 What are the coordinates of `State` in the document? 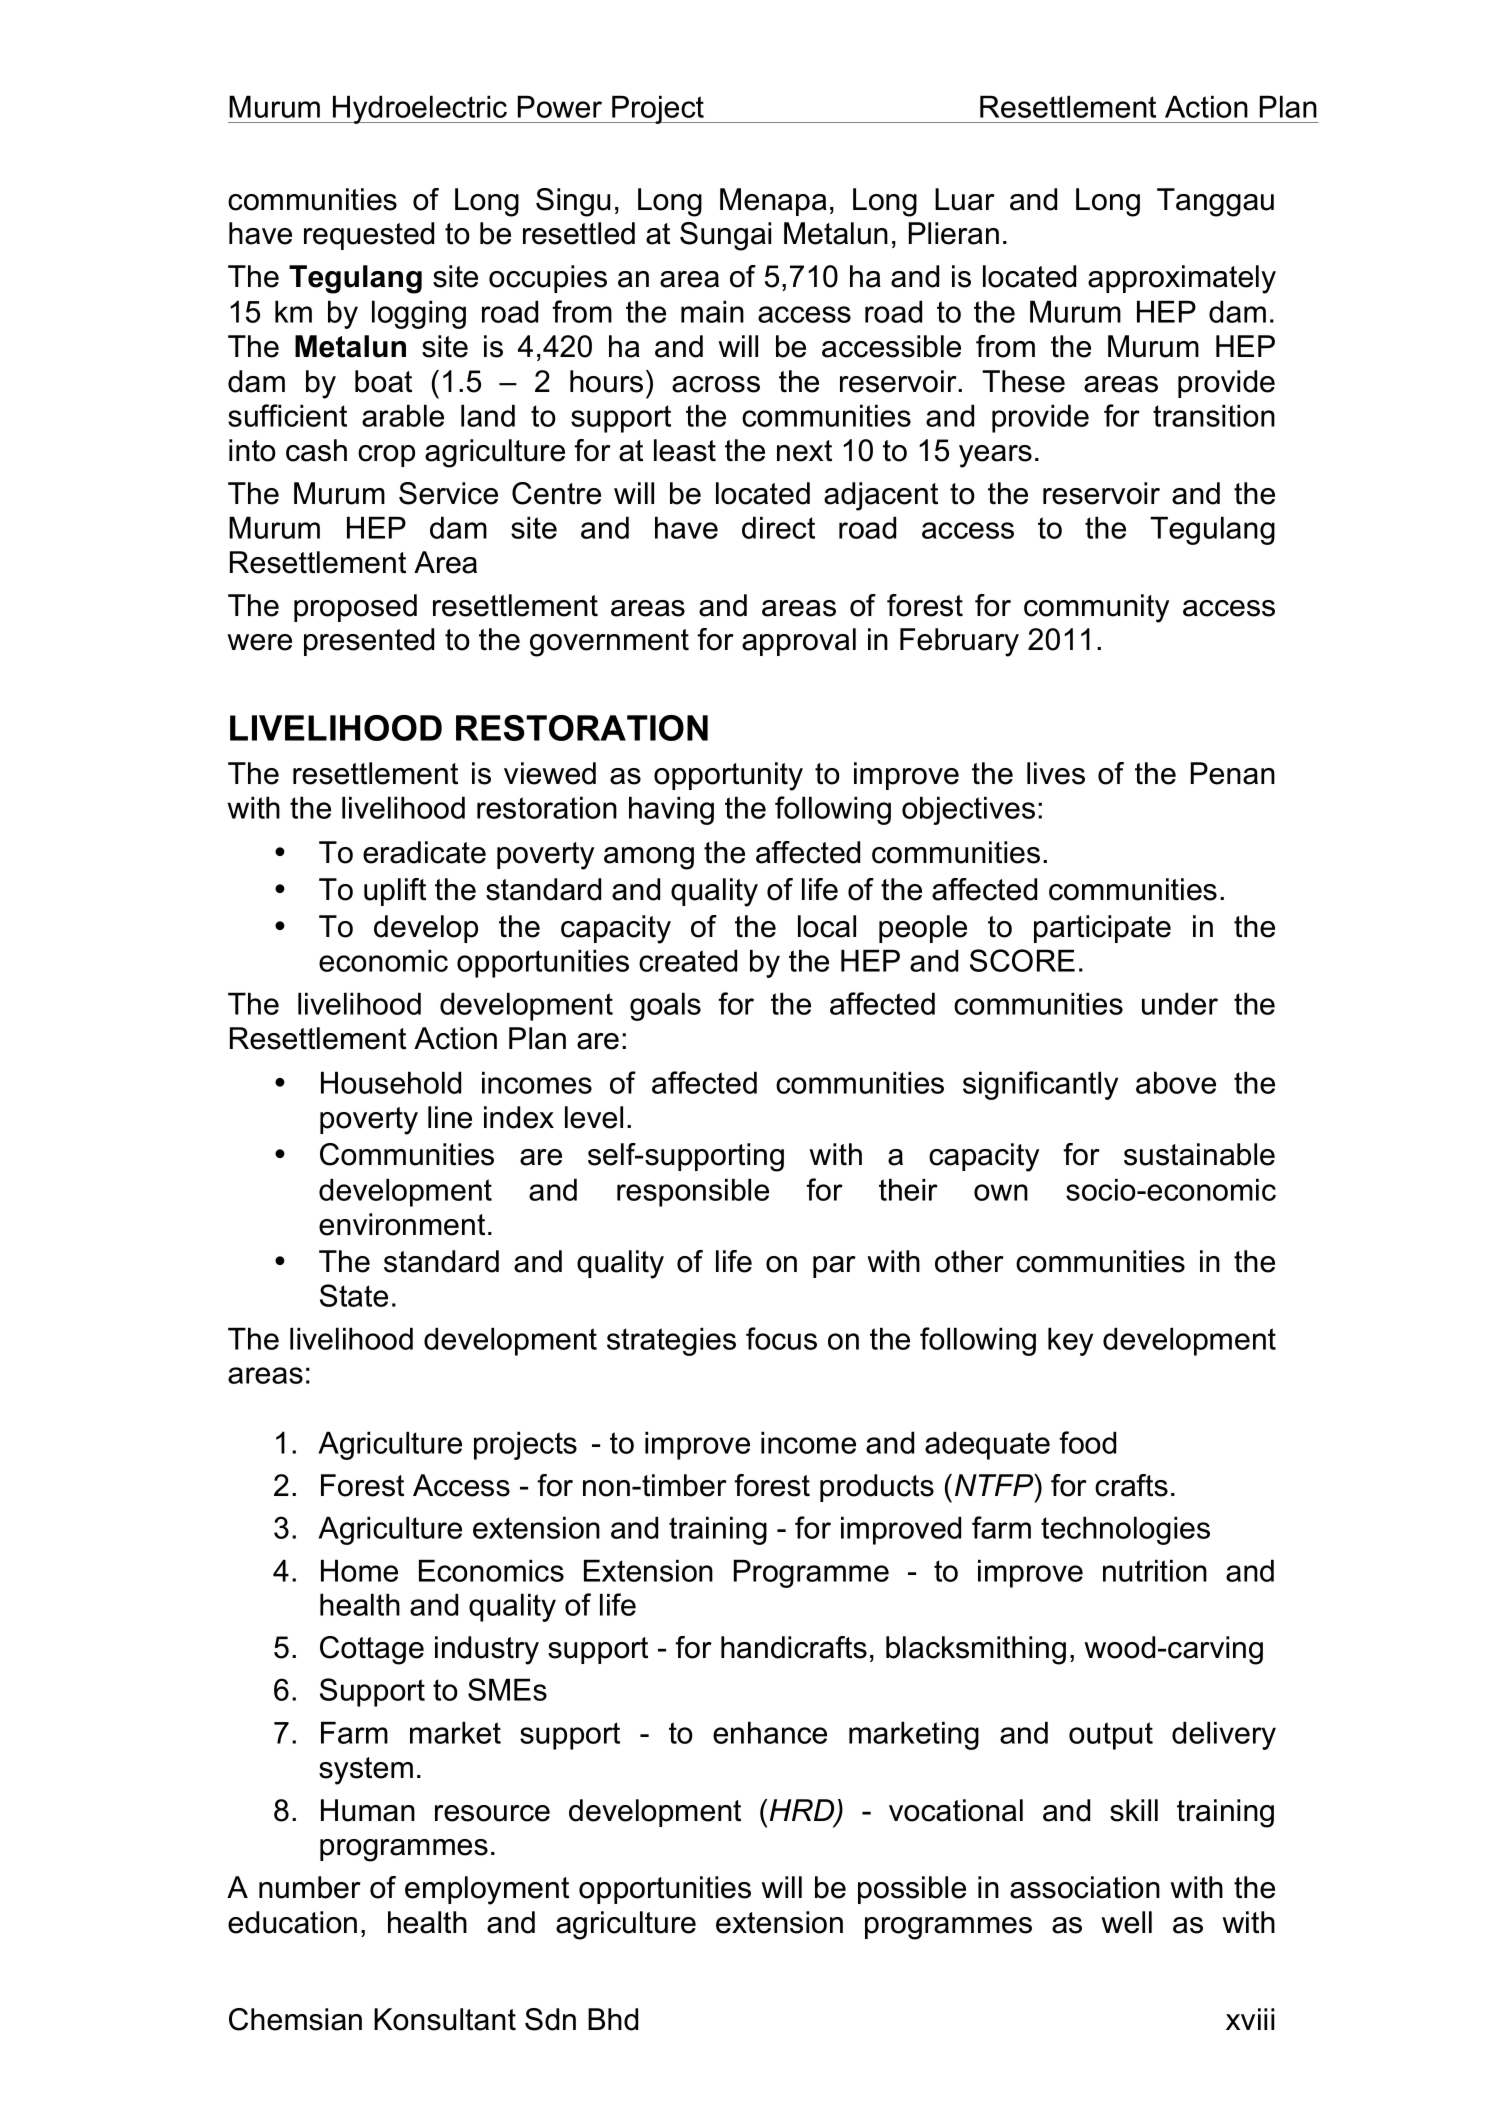 It's located at (354, 1295).
